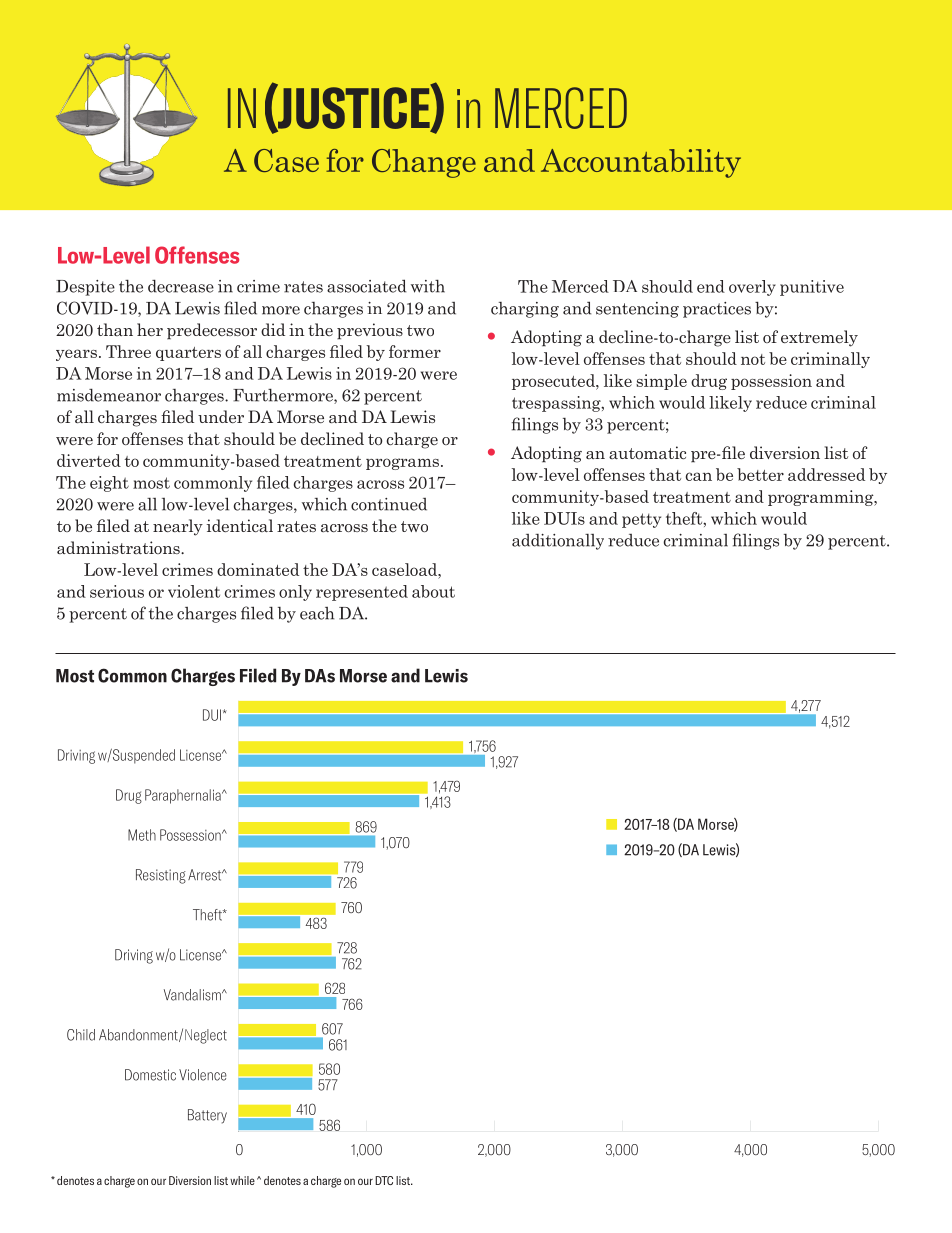 This screenshot has width=952, height=1233. I want to click on Meth, so click(142, 835).
